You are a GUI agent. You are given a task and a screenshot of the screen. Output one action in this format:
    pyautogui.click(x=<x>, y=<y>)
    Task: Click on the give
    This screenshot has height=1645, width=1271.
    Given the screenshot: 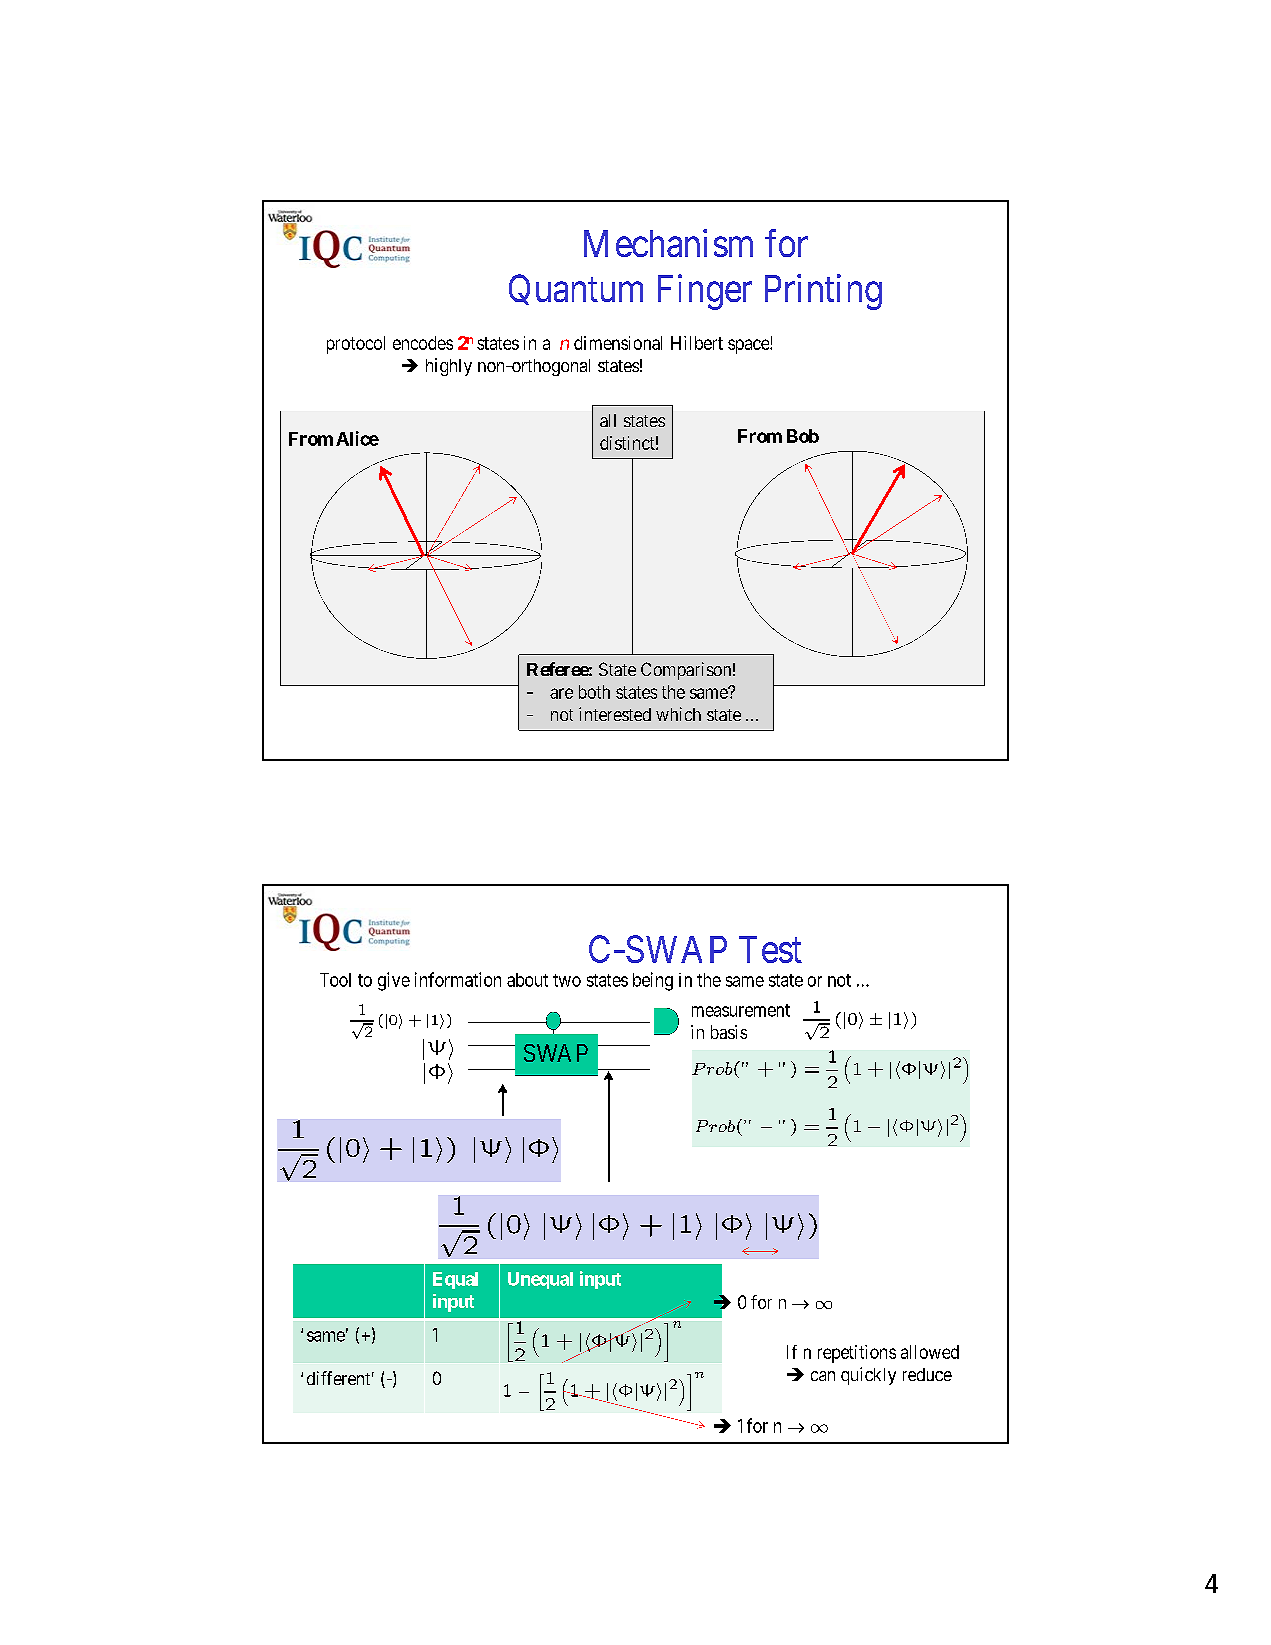 What is the action you would take?
    pyautogui.click(x=394, y=981)
